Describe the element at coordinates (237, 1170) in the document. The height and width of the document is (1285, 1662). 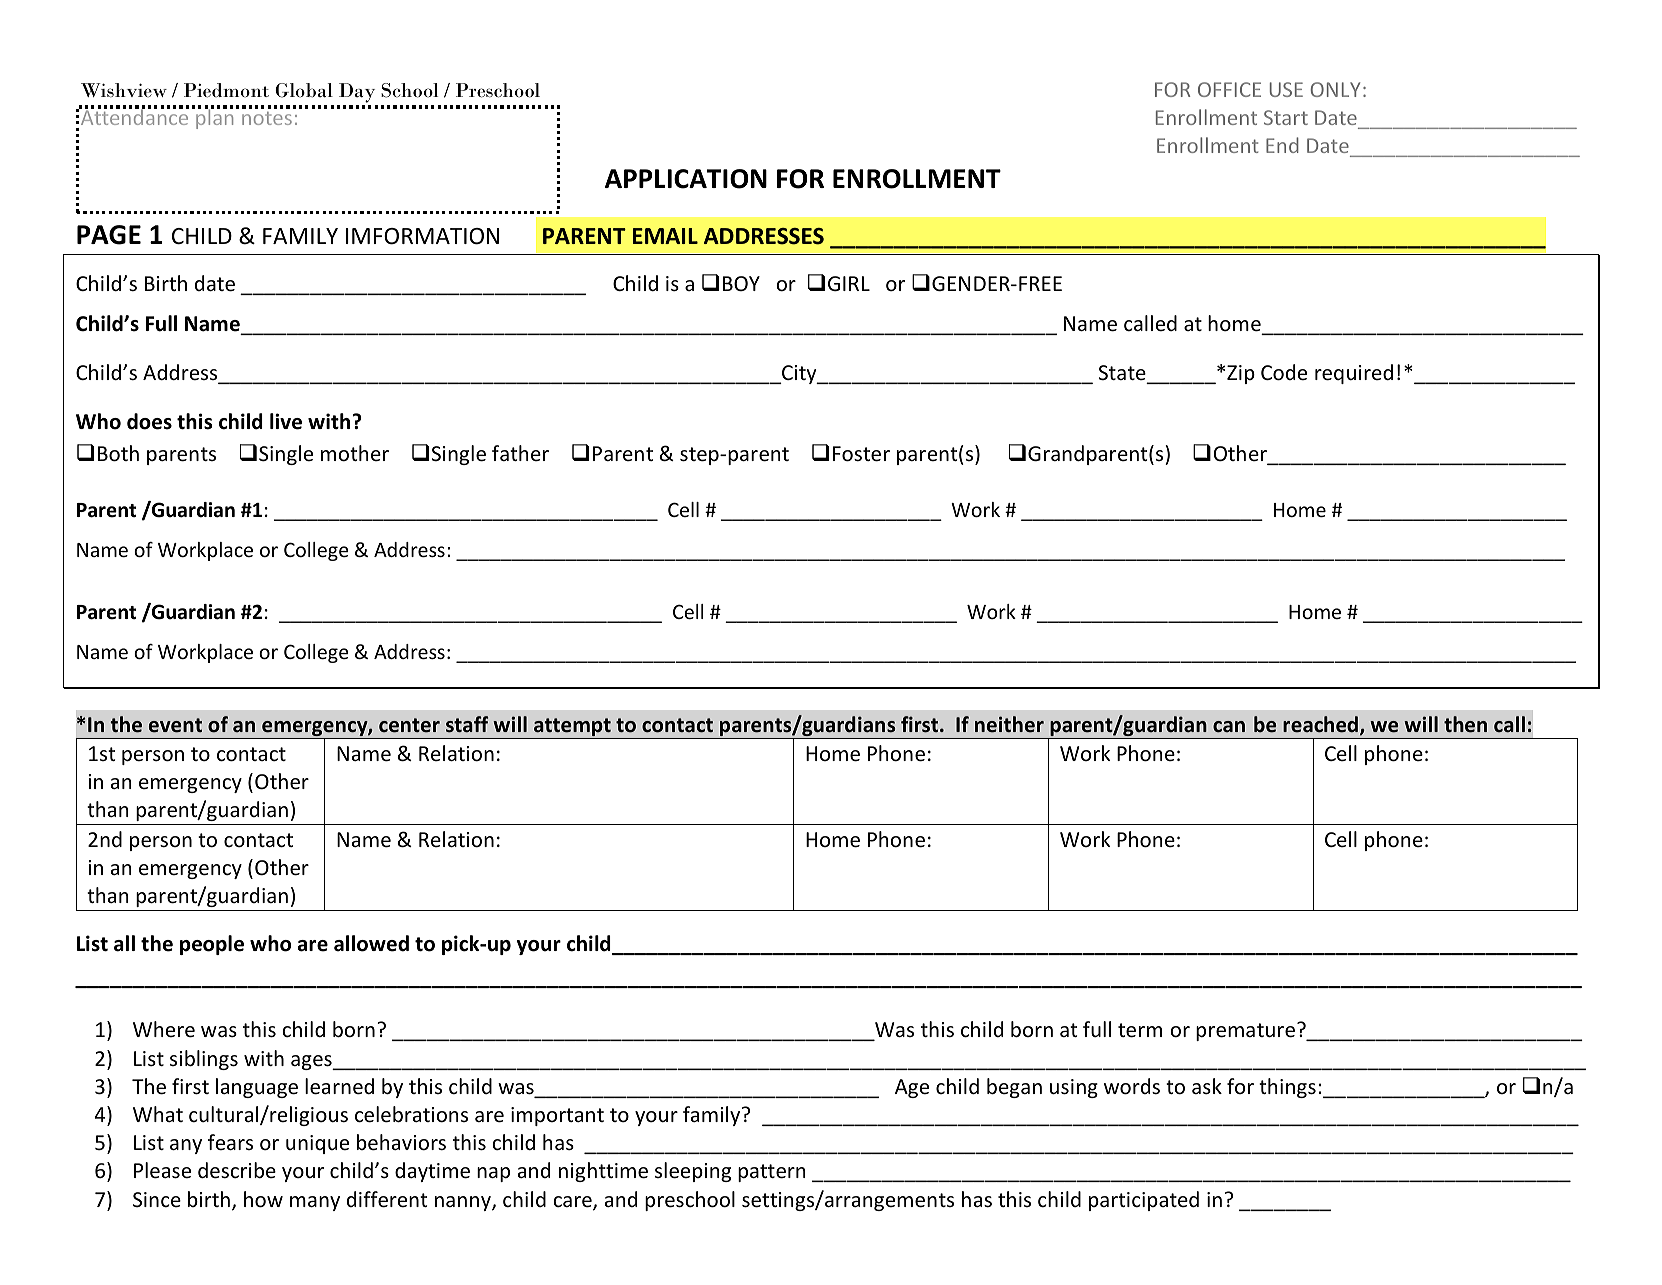
I see `describe` at that location.
